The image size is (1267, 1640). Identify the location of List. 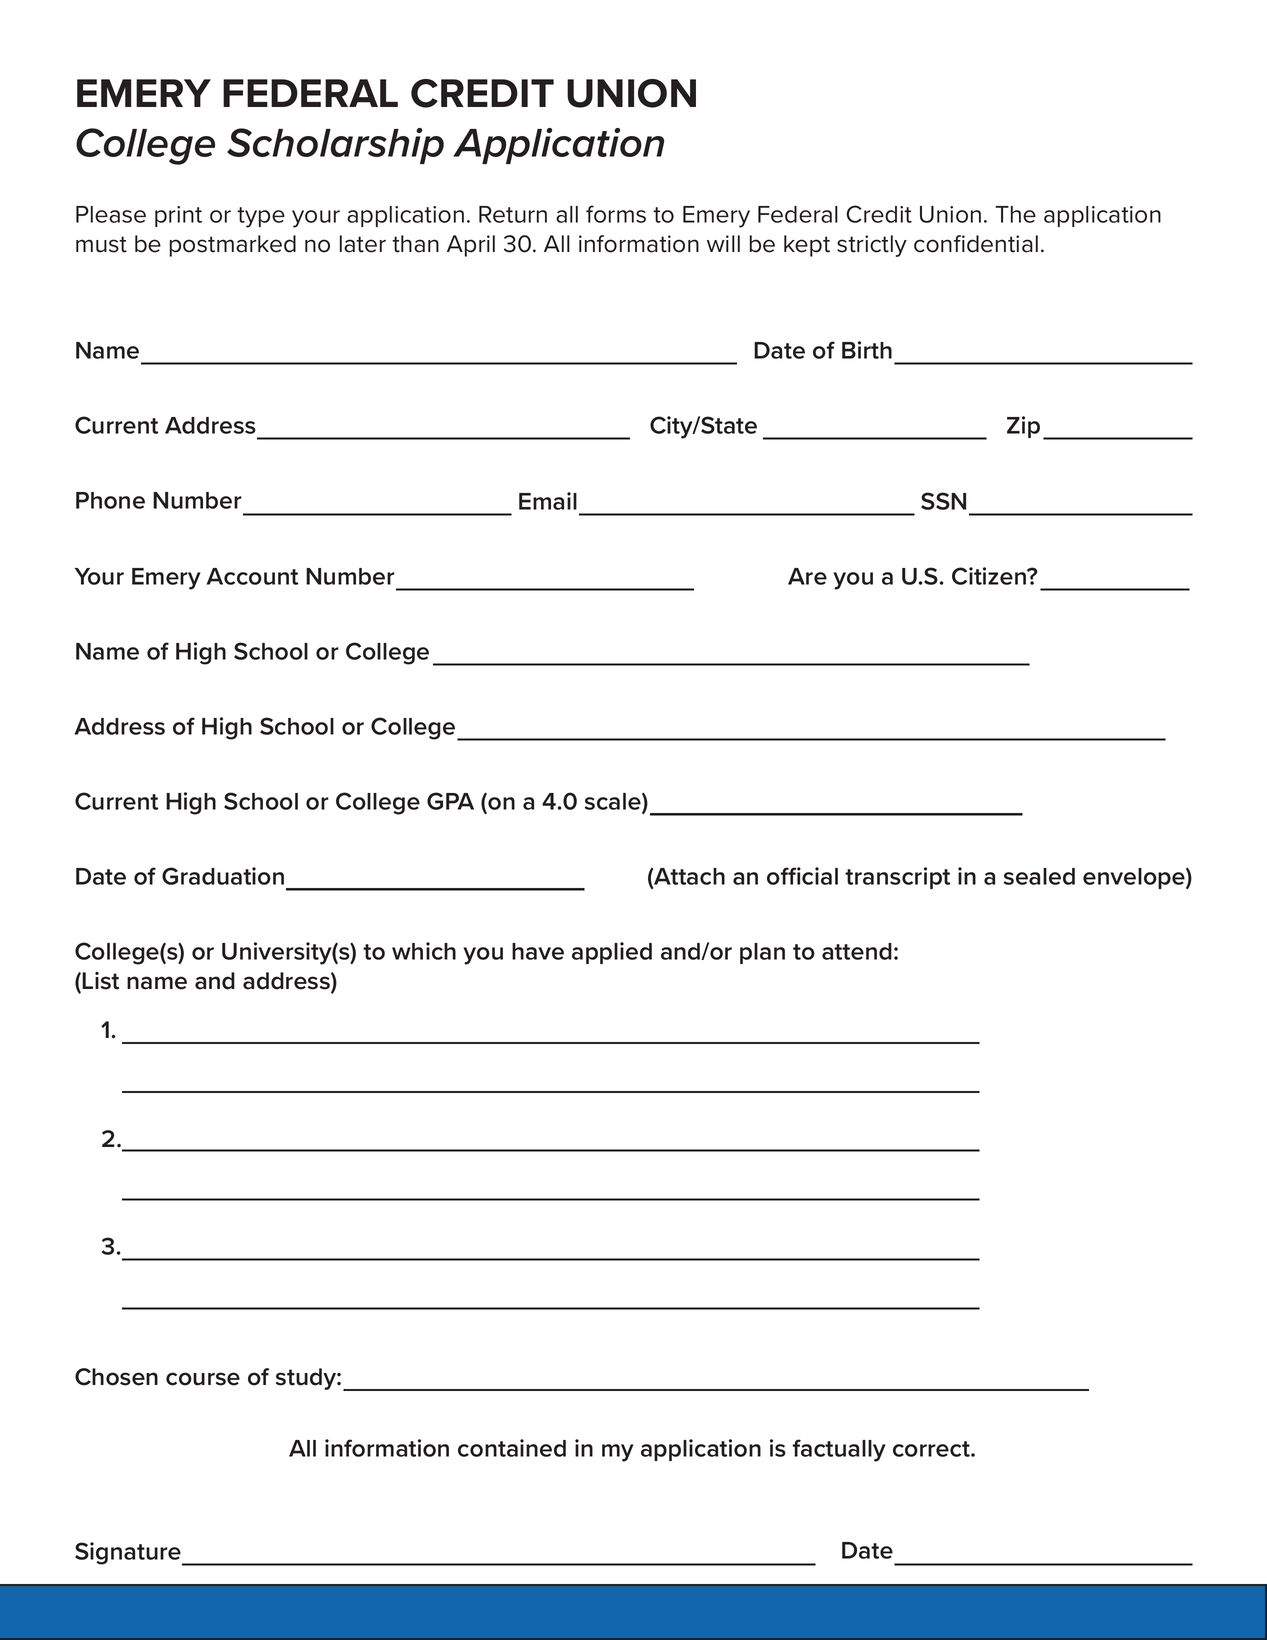
(100, 981).
